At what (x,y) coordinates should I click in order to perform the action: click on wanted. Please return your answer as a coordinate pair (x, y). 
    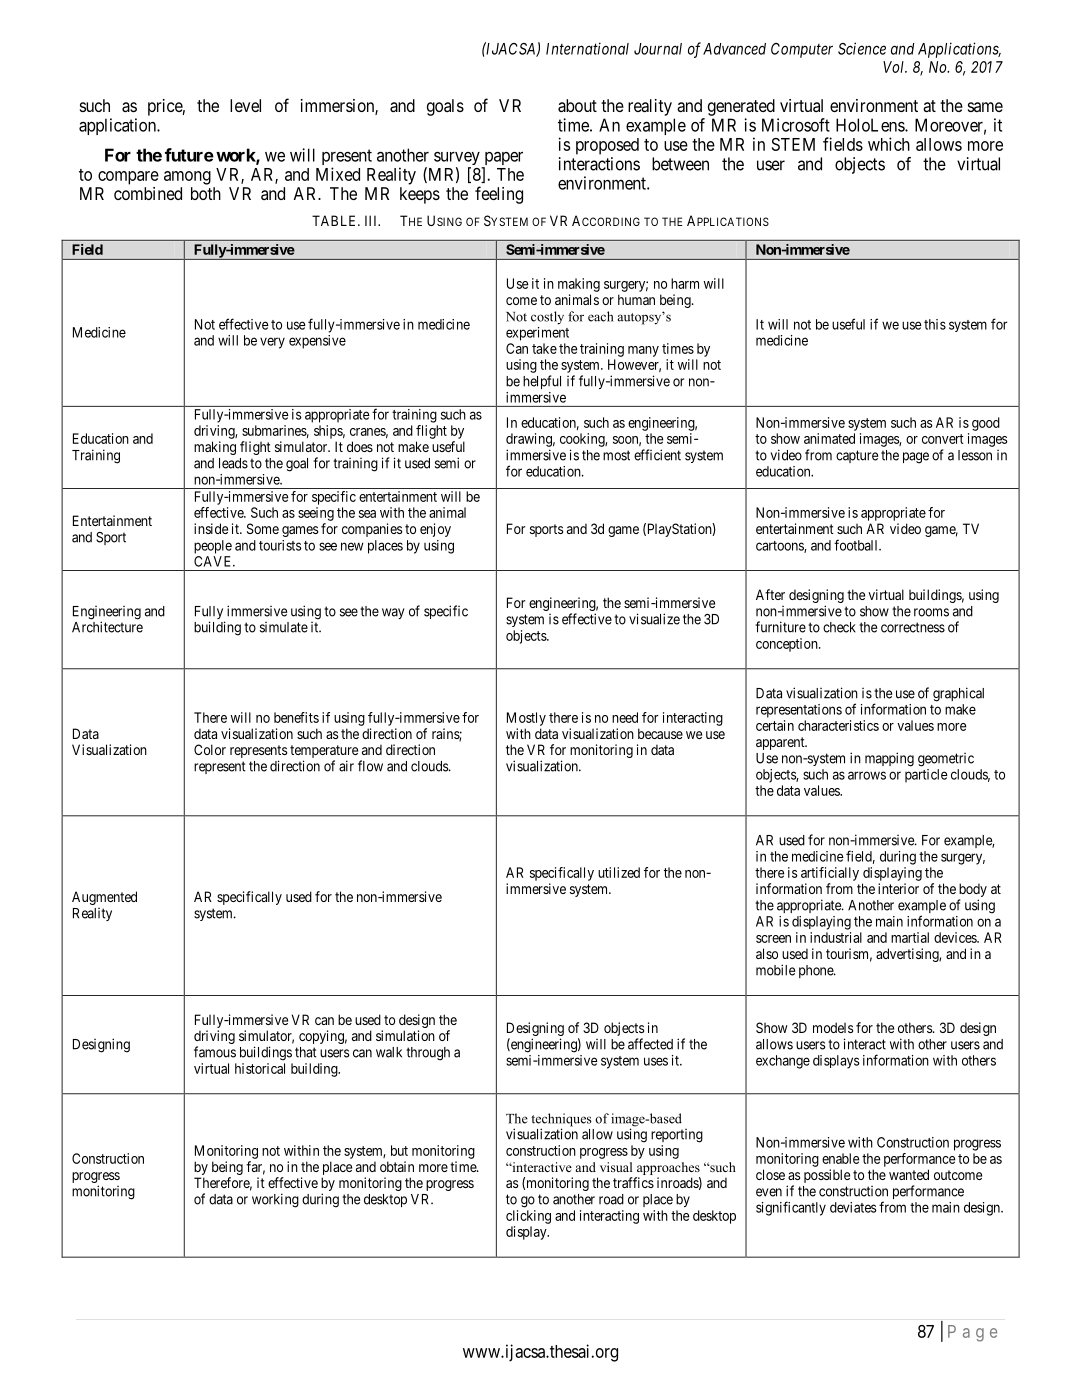
    Looking at the image, I should click on (909, 1174).
